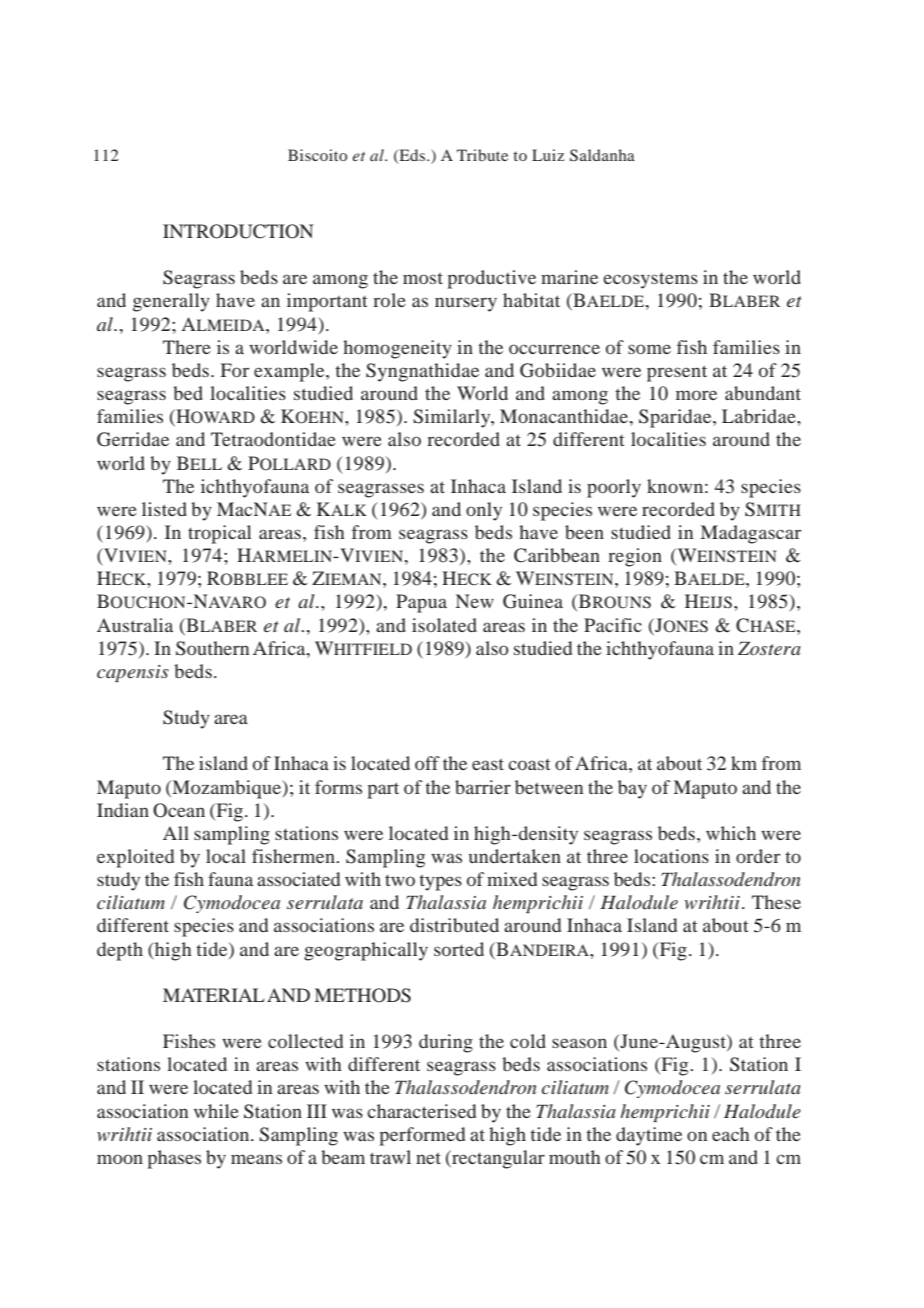 The width and height of the screenshot is (924, 1308). I want to click on while, so click(216, 1111).
